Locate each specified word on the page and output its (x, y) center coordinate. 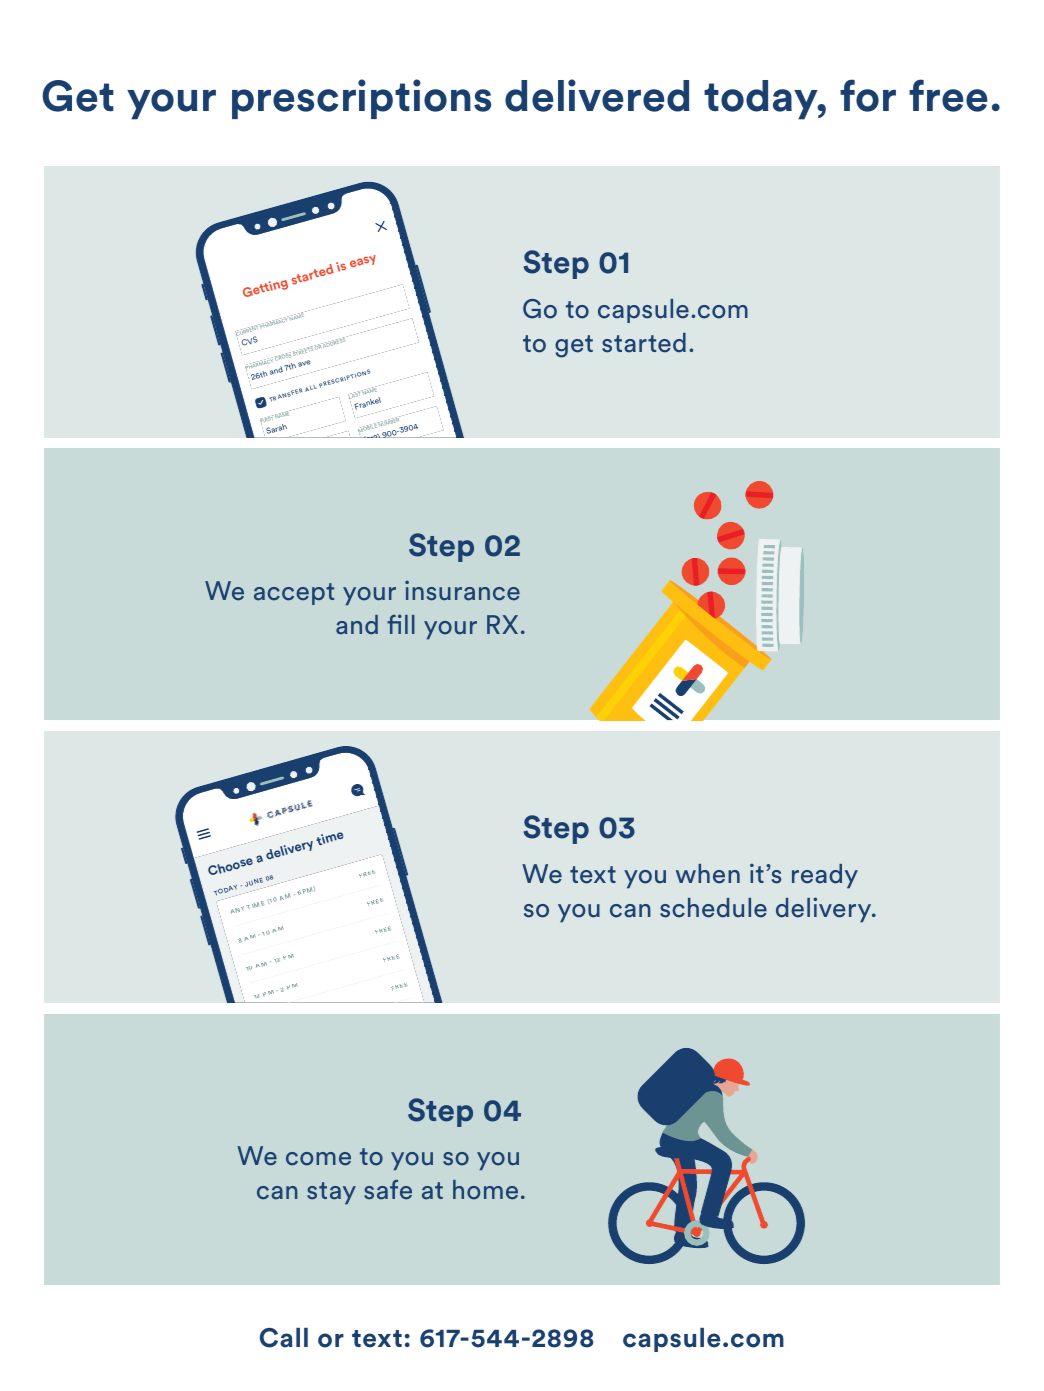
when (708, 874)
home (485, 1190)
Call (284, 1338)
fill (401, 624)
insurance (462, 591)
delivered (597, 95)
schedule (713, 908)
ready (825, 876)
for (868, 95)
